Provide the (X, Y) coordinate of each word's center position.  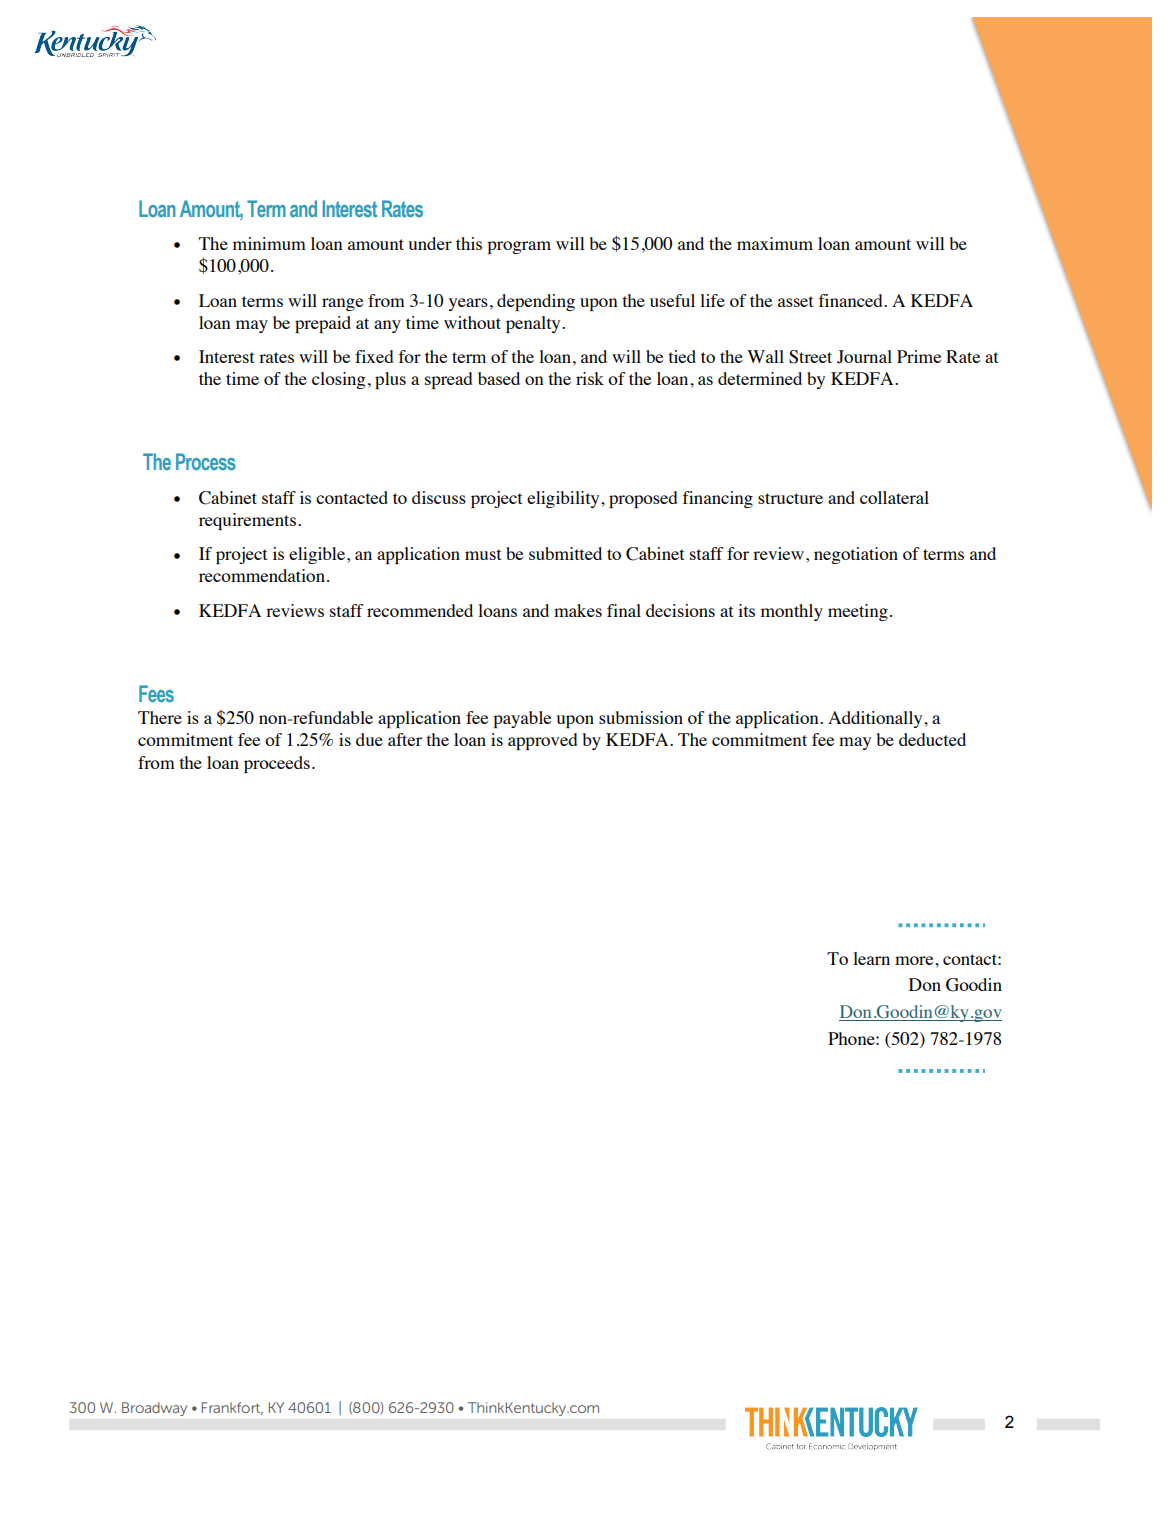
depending (536, 302)
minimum (269, 243)
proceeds (277, 764)
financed (851, 300)
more (915, 960)
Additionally (876, 719)
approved (542, 741)
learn (871, 958)
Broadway (154, 1409)
